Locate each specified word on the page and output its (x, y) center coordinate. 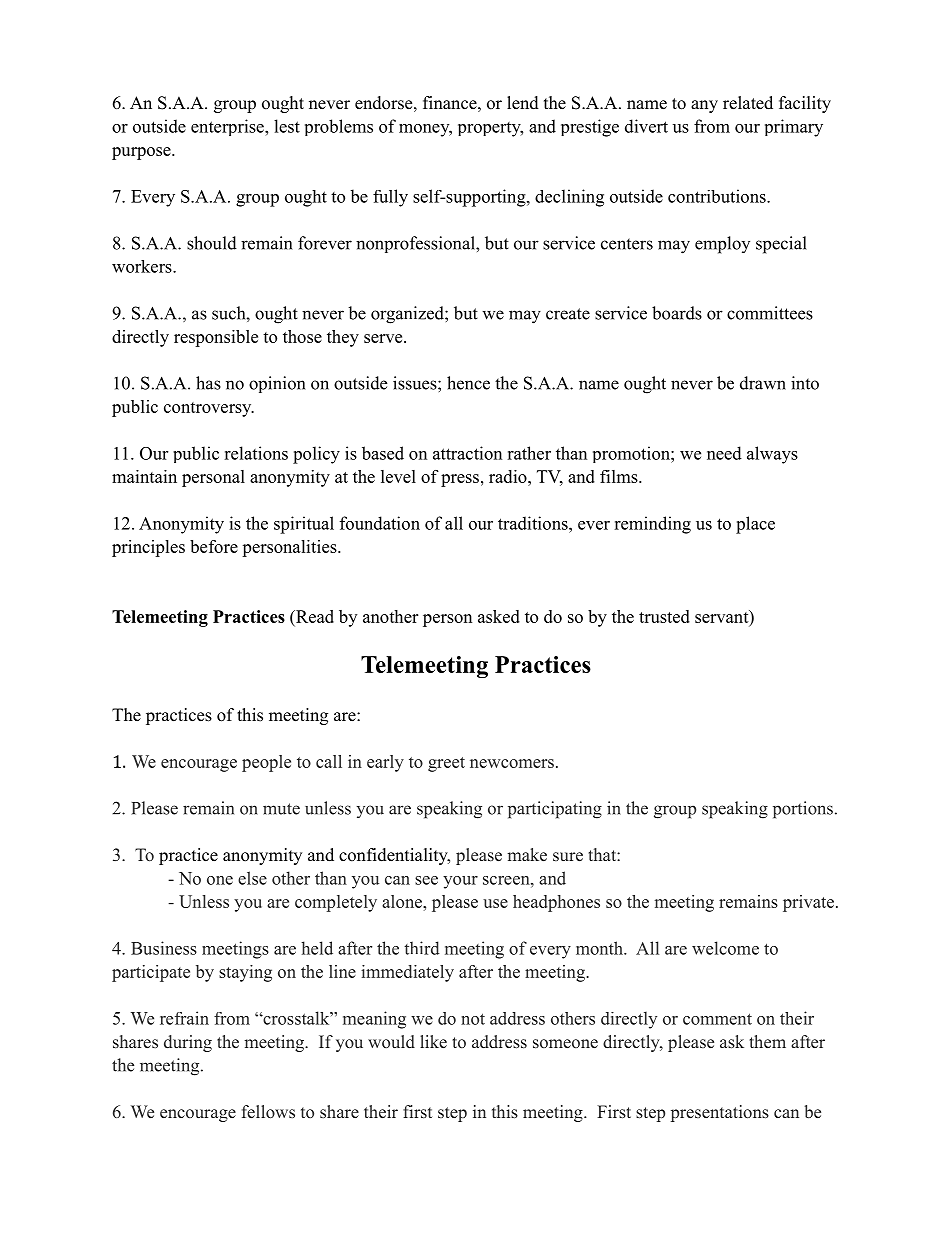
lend (523, 103)
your (460, 882)
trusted (664, 616)
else (252, 878)
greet (446, 764)
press (460, 480)
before (214, 546)
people (266, 763)
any (704, 106)
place (755, 525)
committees (770, 313)
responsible (216, 338)
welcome (725, 948)
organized (408, 315)
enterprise (228, 127)
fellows (268, 1112)
